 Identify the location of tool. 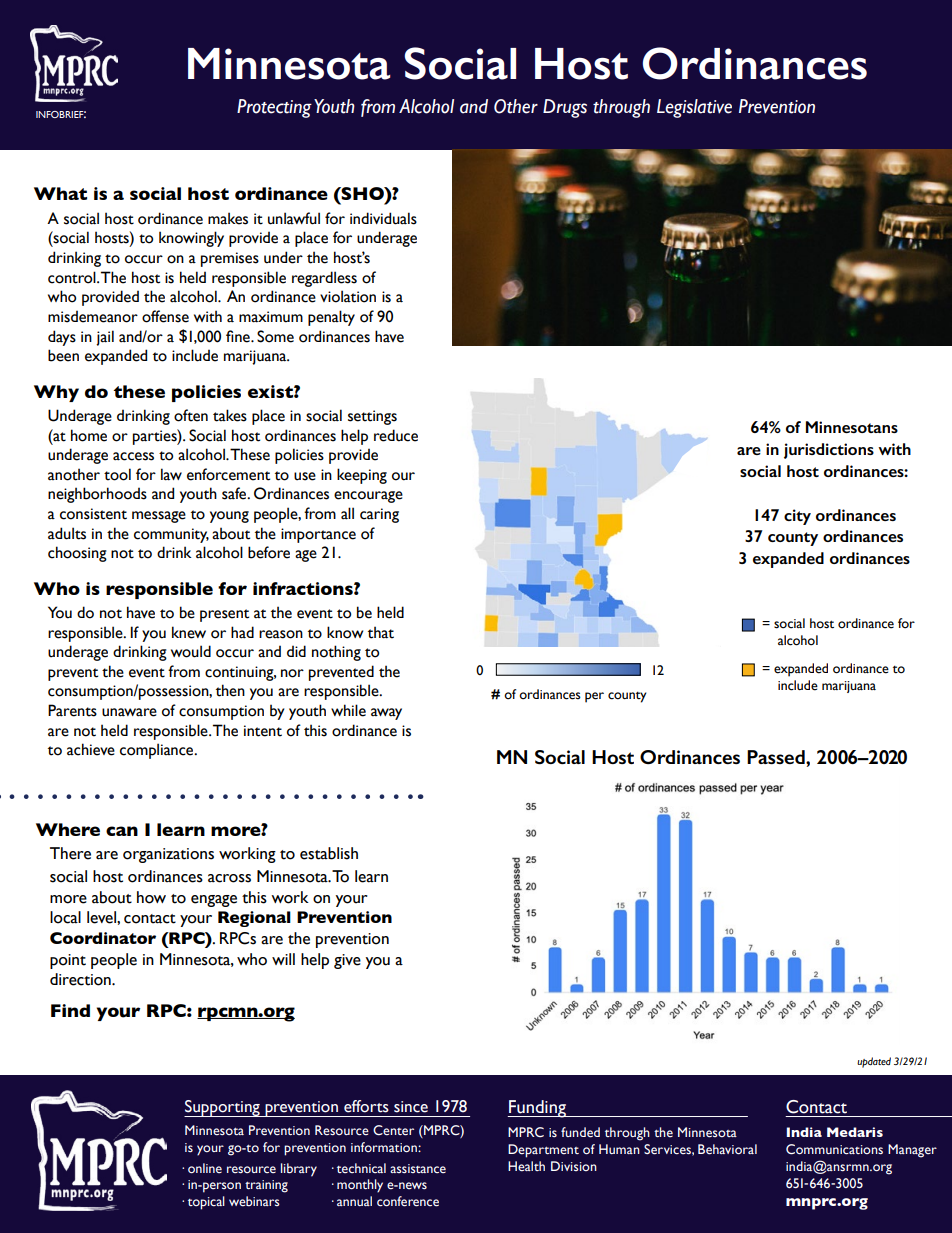
(117, 474).
